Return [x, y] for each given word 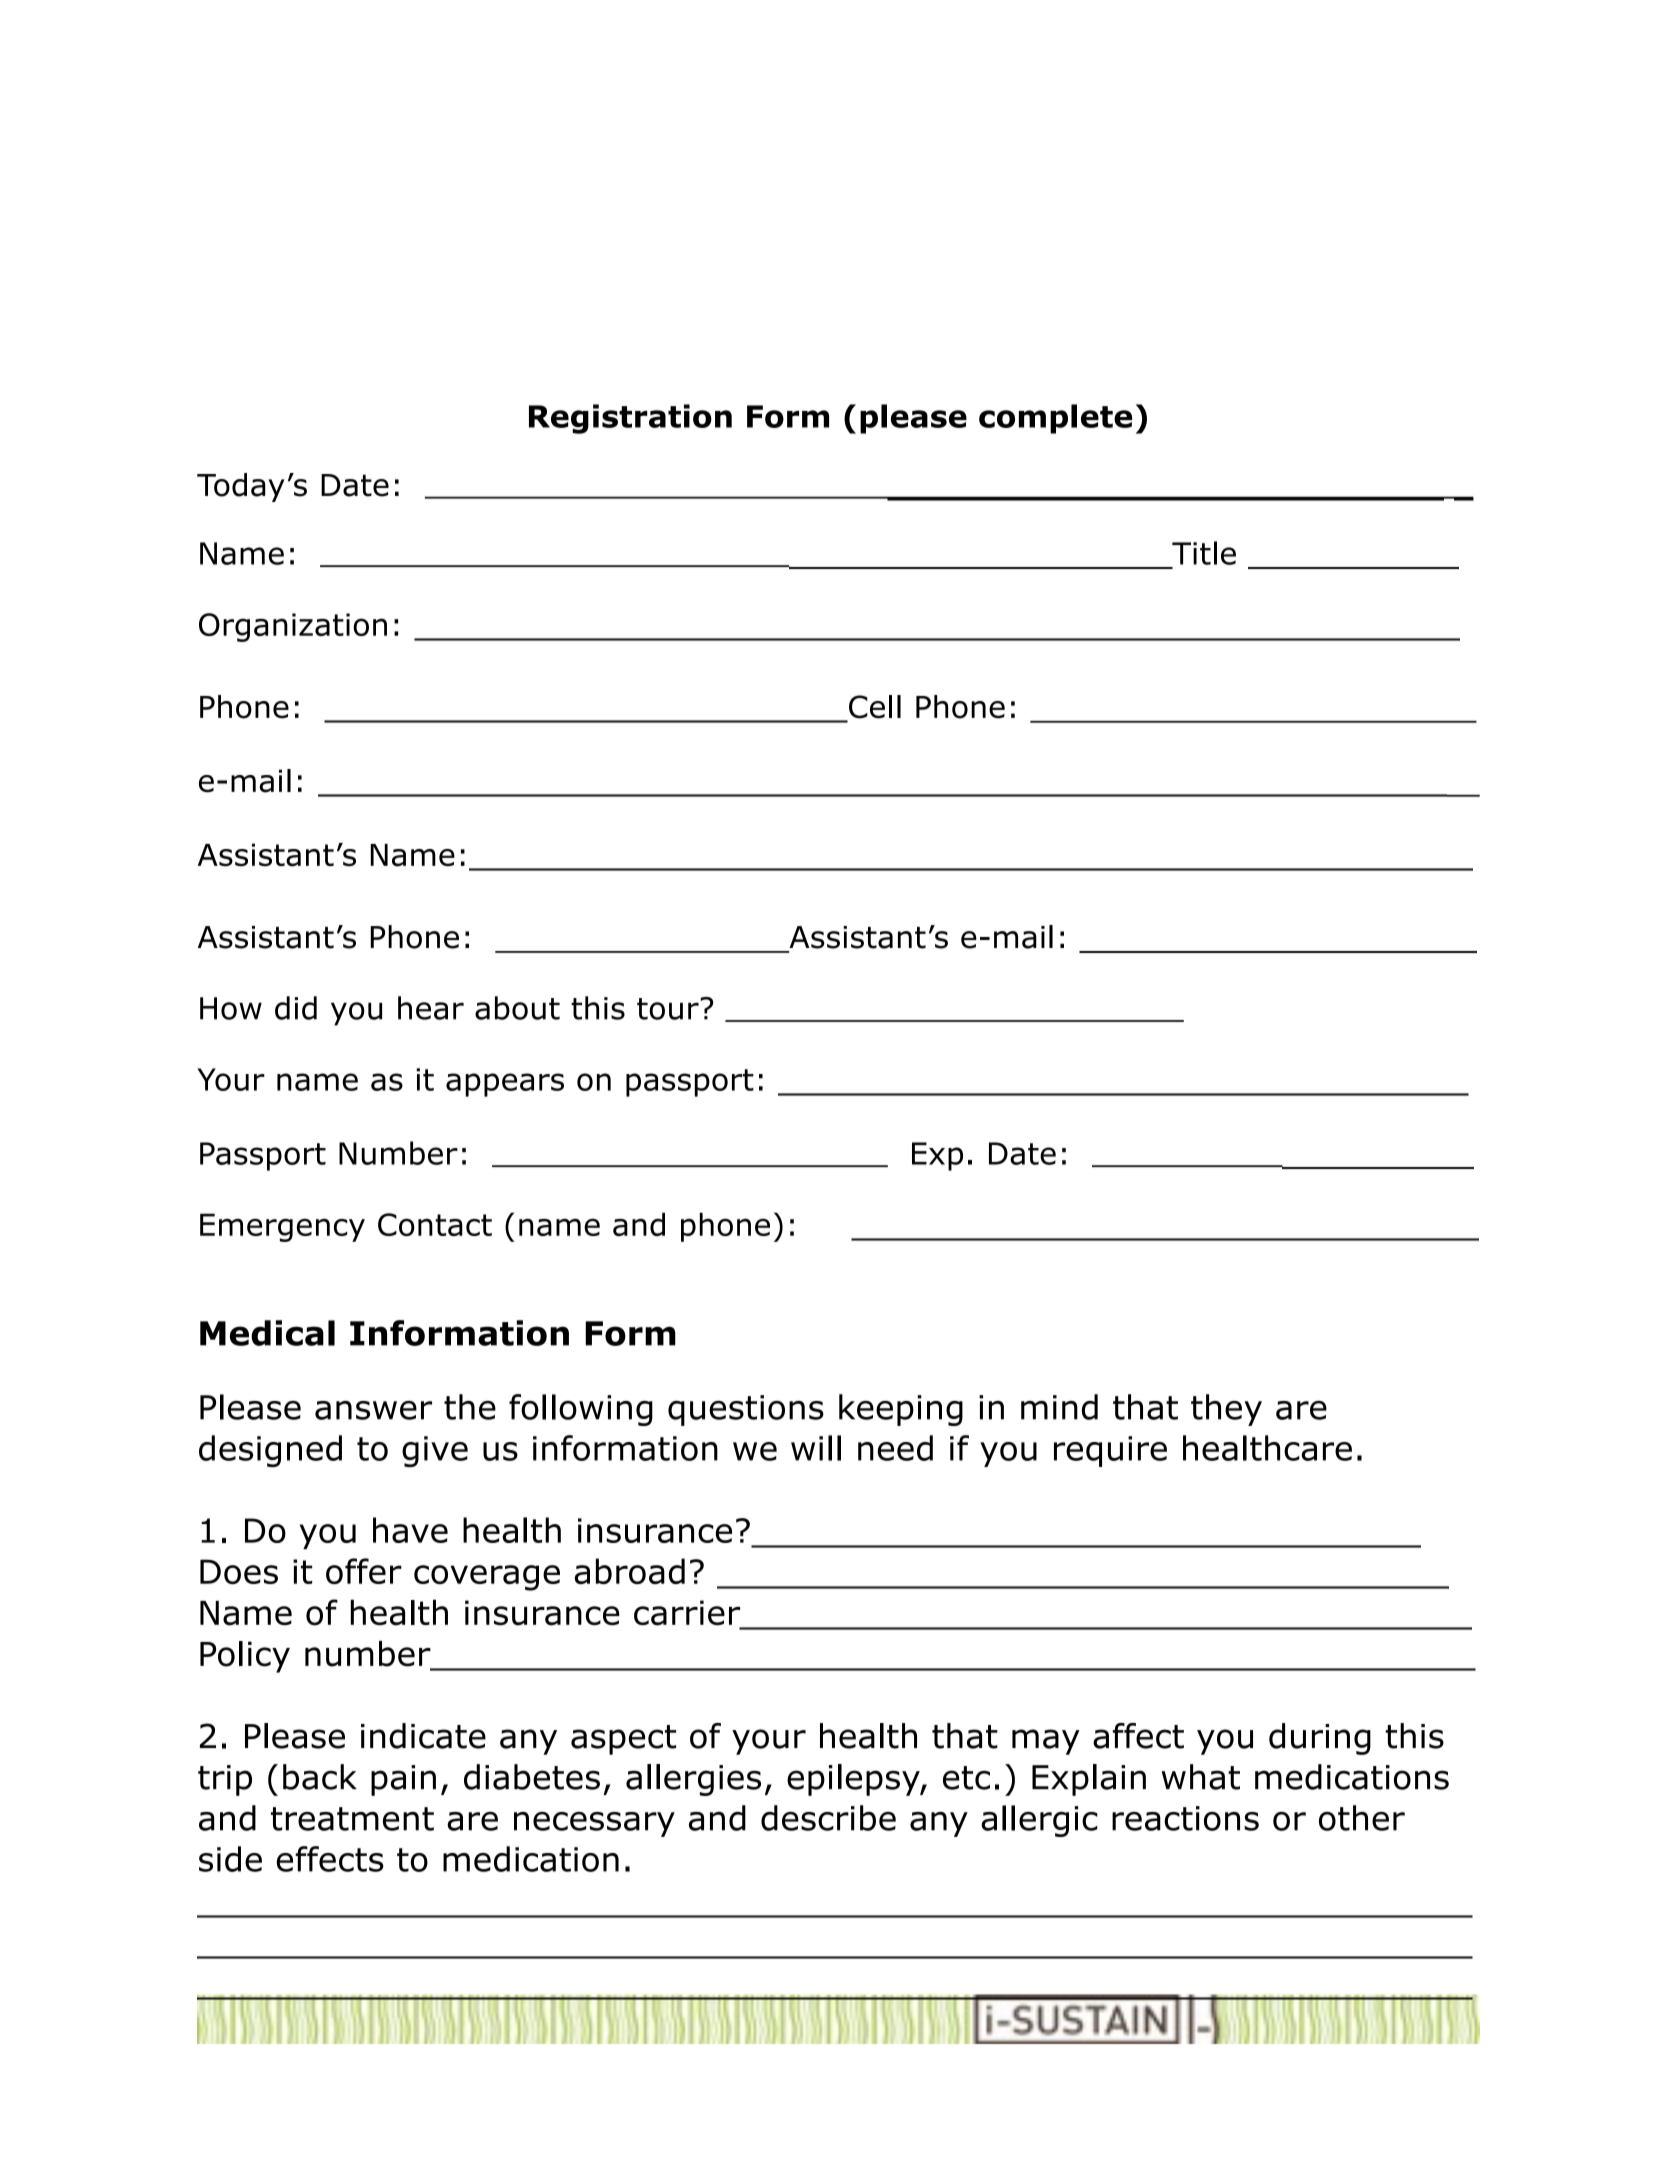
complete [1055, 419]
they [1226, 1410]
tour [669, 1009]
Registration [630, 419]
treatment [352, 1819]
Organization [293, 627]
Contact [435, 1224]
